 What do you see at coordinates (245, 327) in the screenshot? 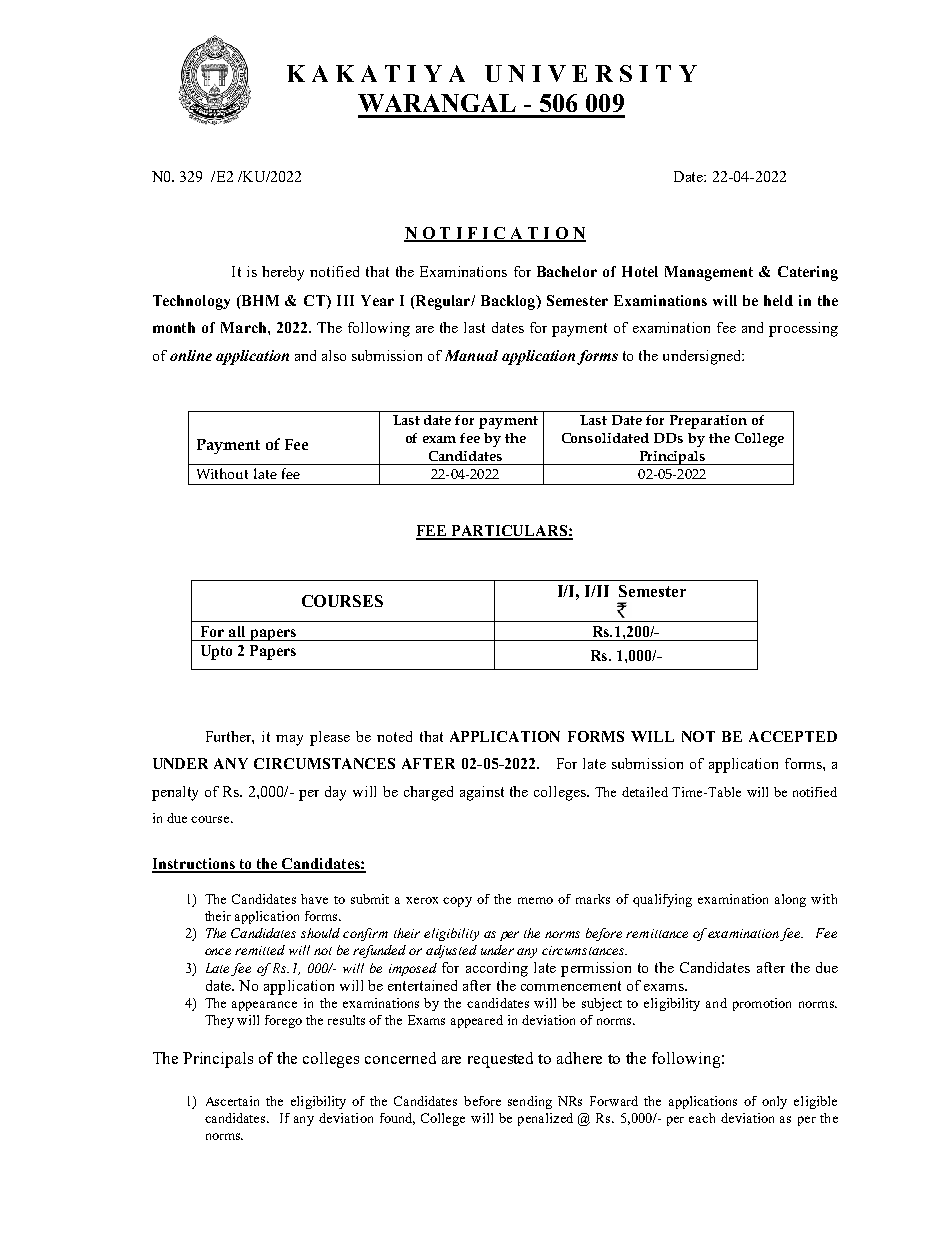
I see `March` at bounding box center [245, 327].
